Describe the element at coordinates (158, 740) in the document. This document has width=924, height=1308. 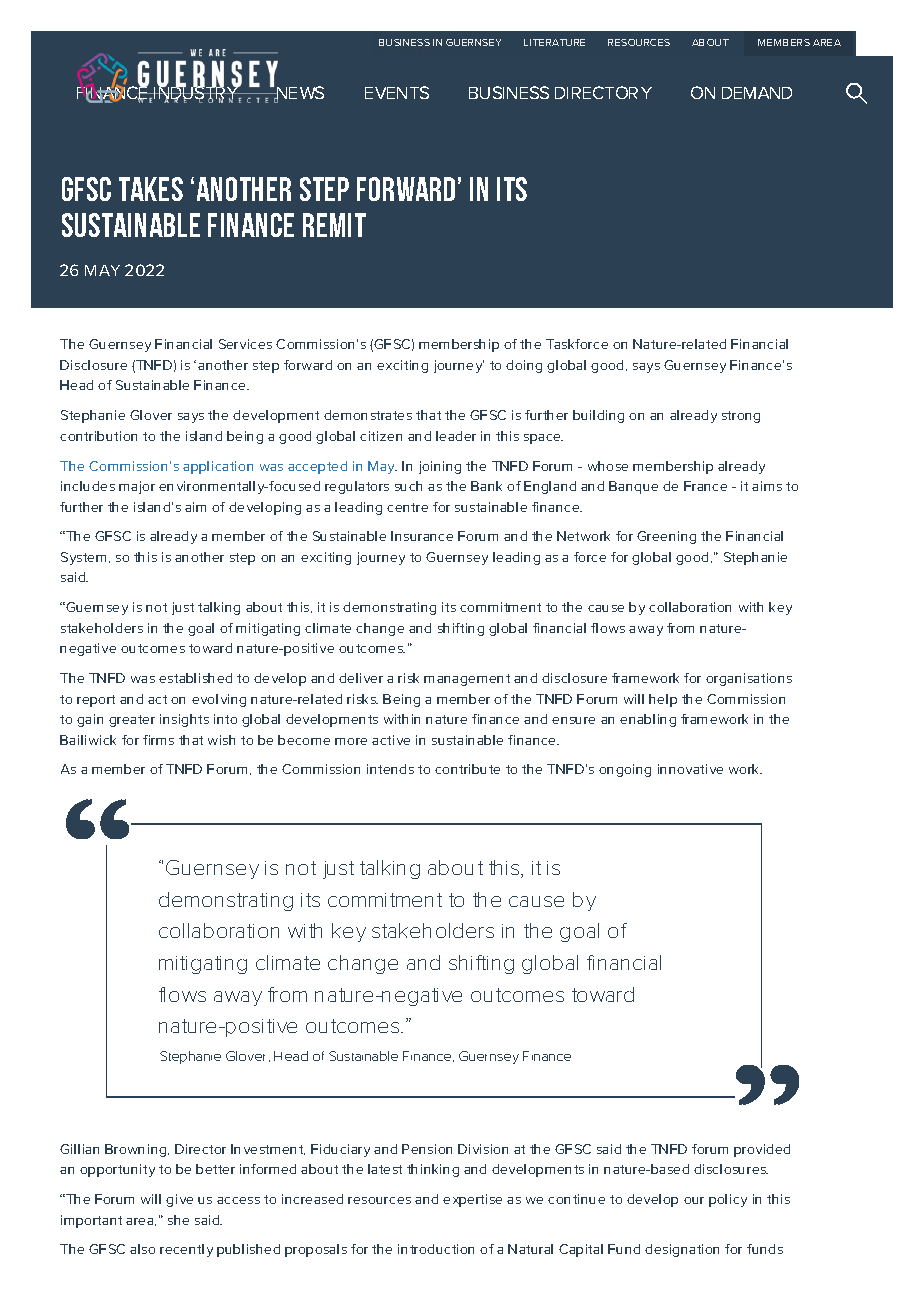
I see `firms` at that location.
